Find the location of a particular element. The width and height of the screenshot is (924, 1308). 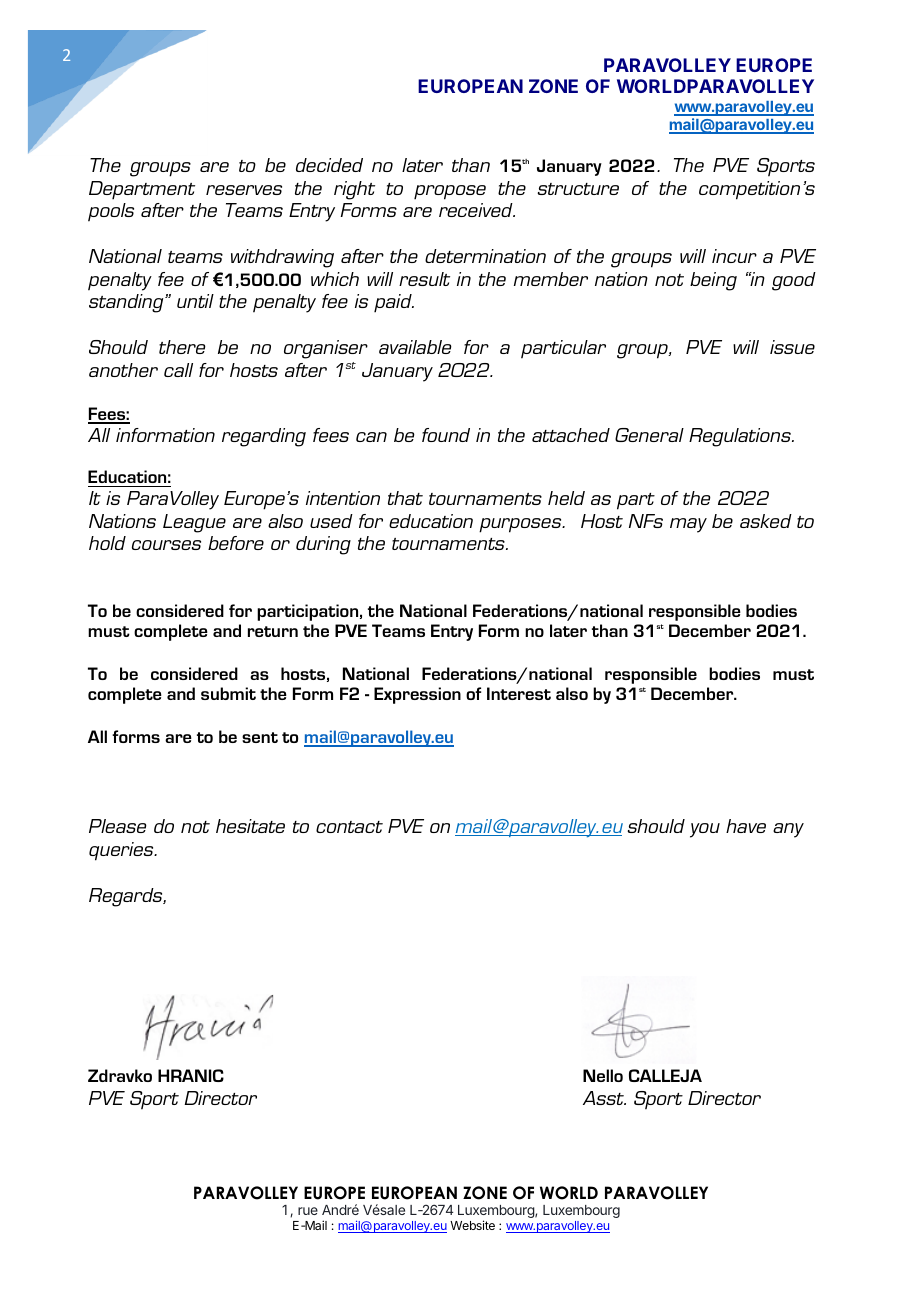

contact is located at coordinates (349, 827).
